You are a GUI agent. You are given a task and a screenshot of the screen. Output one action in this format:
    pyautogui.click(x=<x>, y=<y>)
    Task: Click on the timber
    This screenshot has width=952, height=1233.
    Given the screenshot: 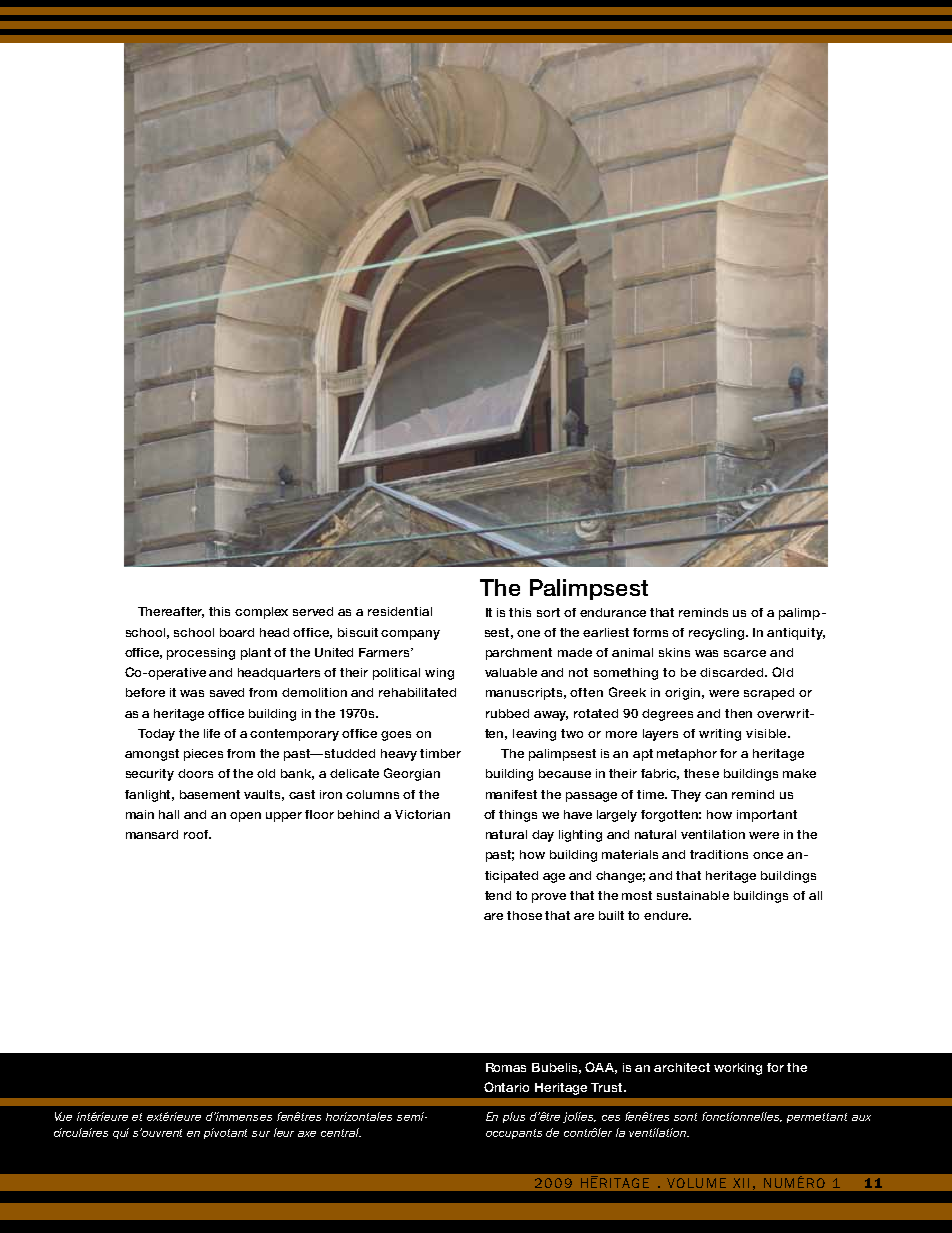 What is the action you would take?
    pyautogui.click(x=440, y=753)
